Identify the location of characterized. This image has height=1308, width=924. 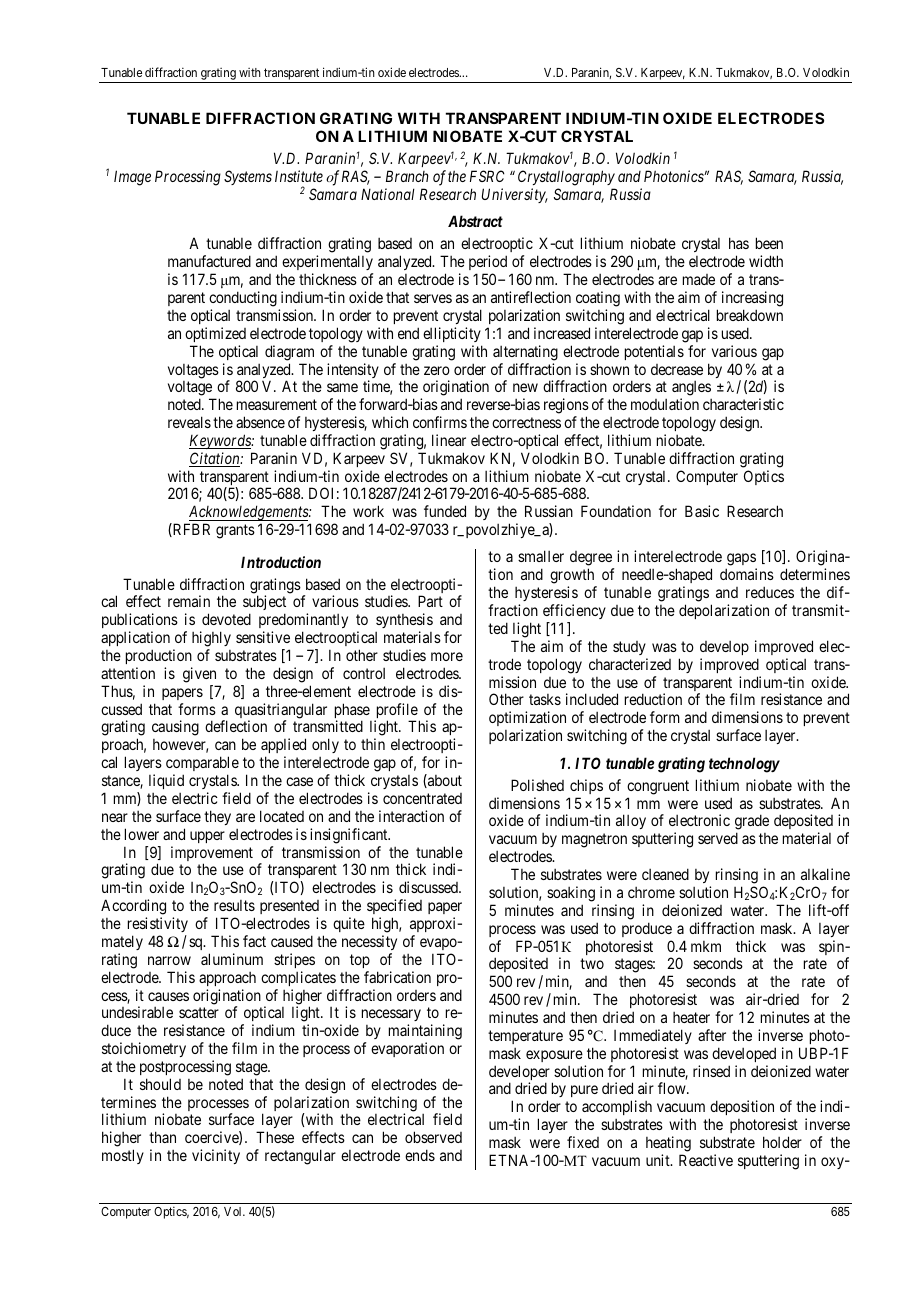
(630, 664).
